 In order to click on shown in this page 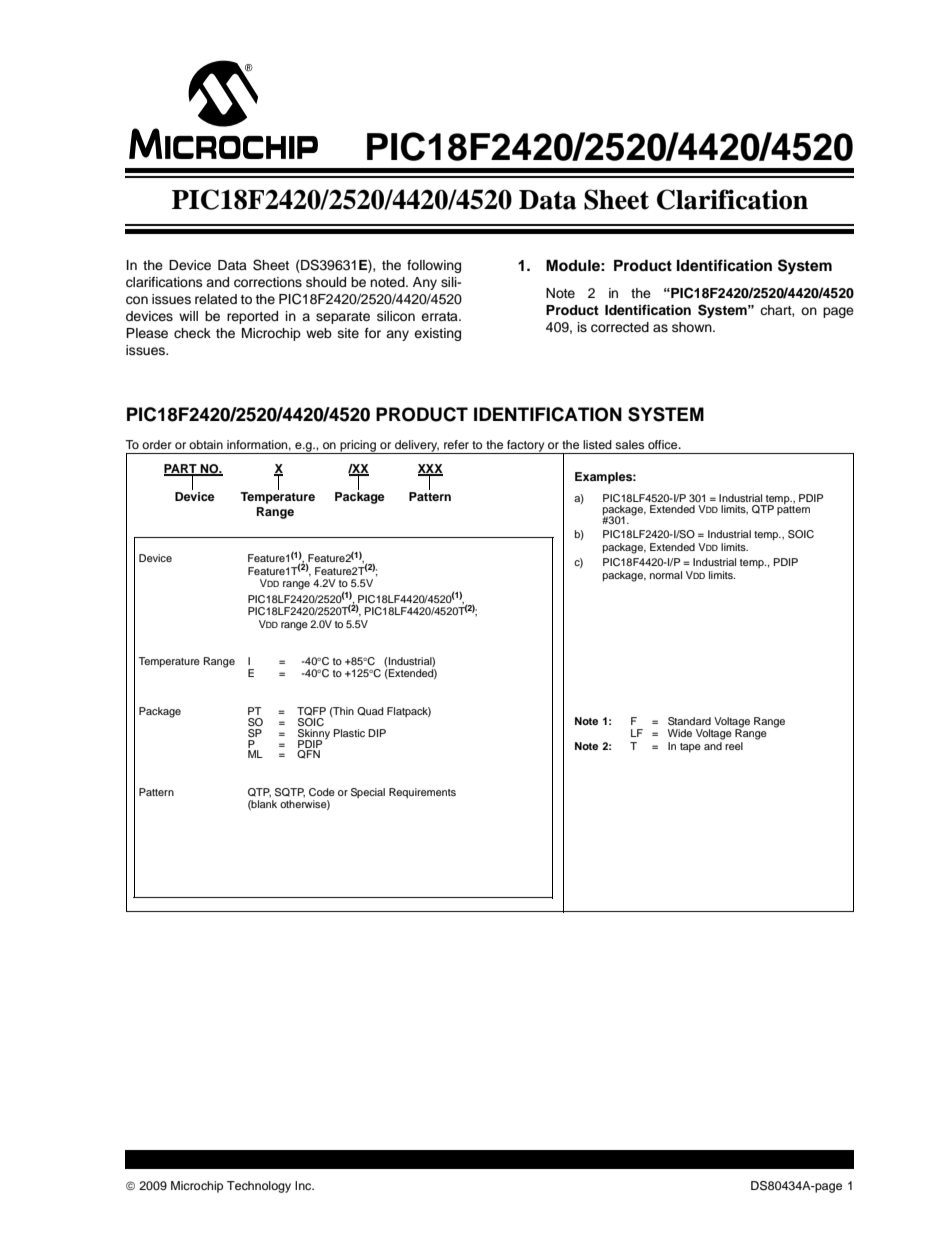, I will do `click(693, 327)`.
